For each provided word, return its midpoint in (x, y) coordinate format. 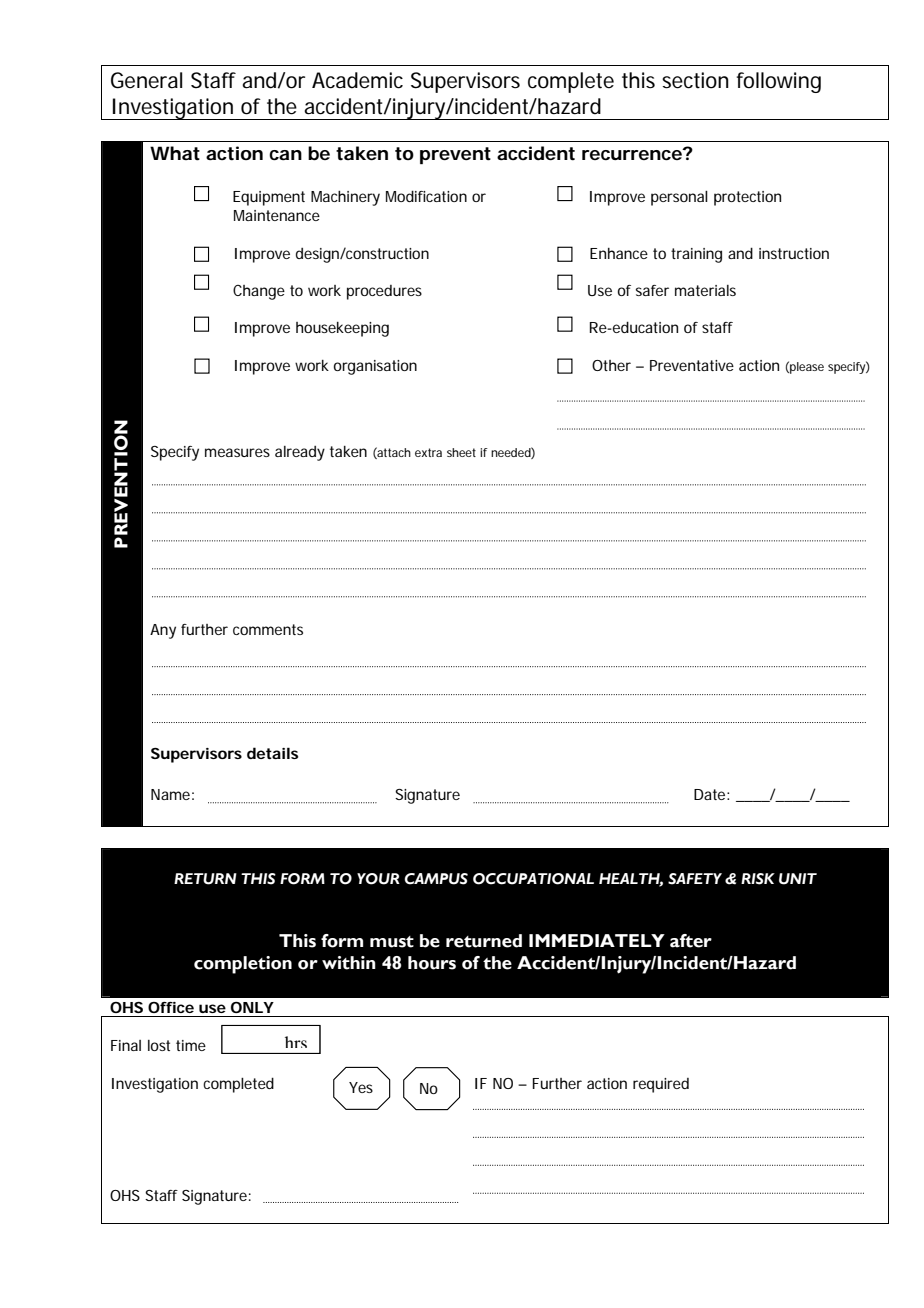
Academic (357, 80)
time (191, 1045)
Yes (361, 1087)
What (175, 153)
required (661, 1085)
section (695, 80)
